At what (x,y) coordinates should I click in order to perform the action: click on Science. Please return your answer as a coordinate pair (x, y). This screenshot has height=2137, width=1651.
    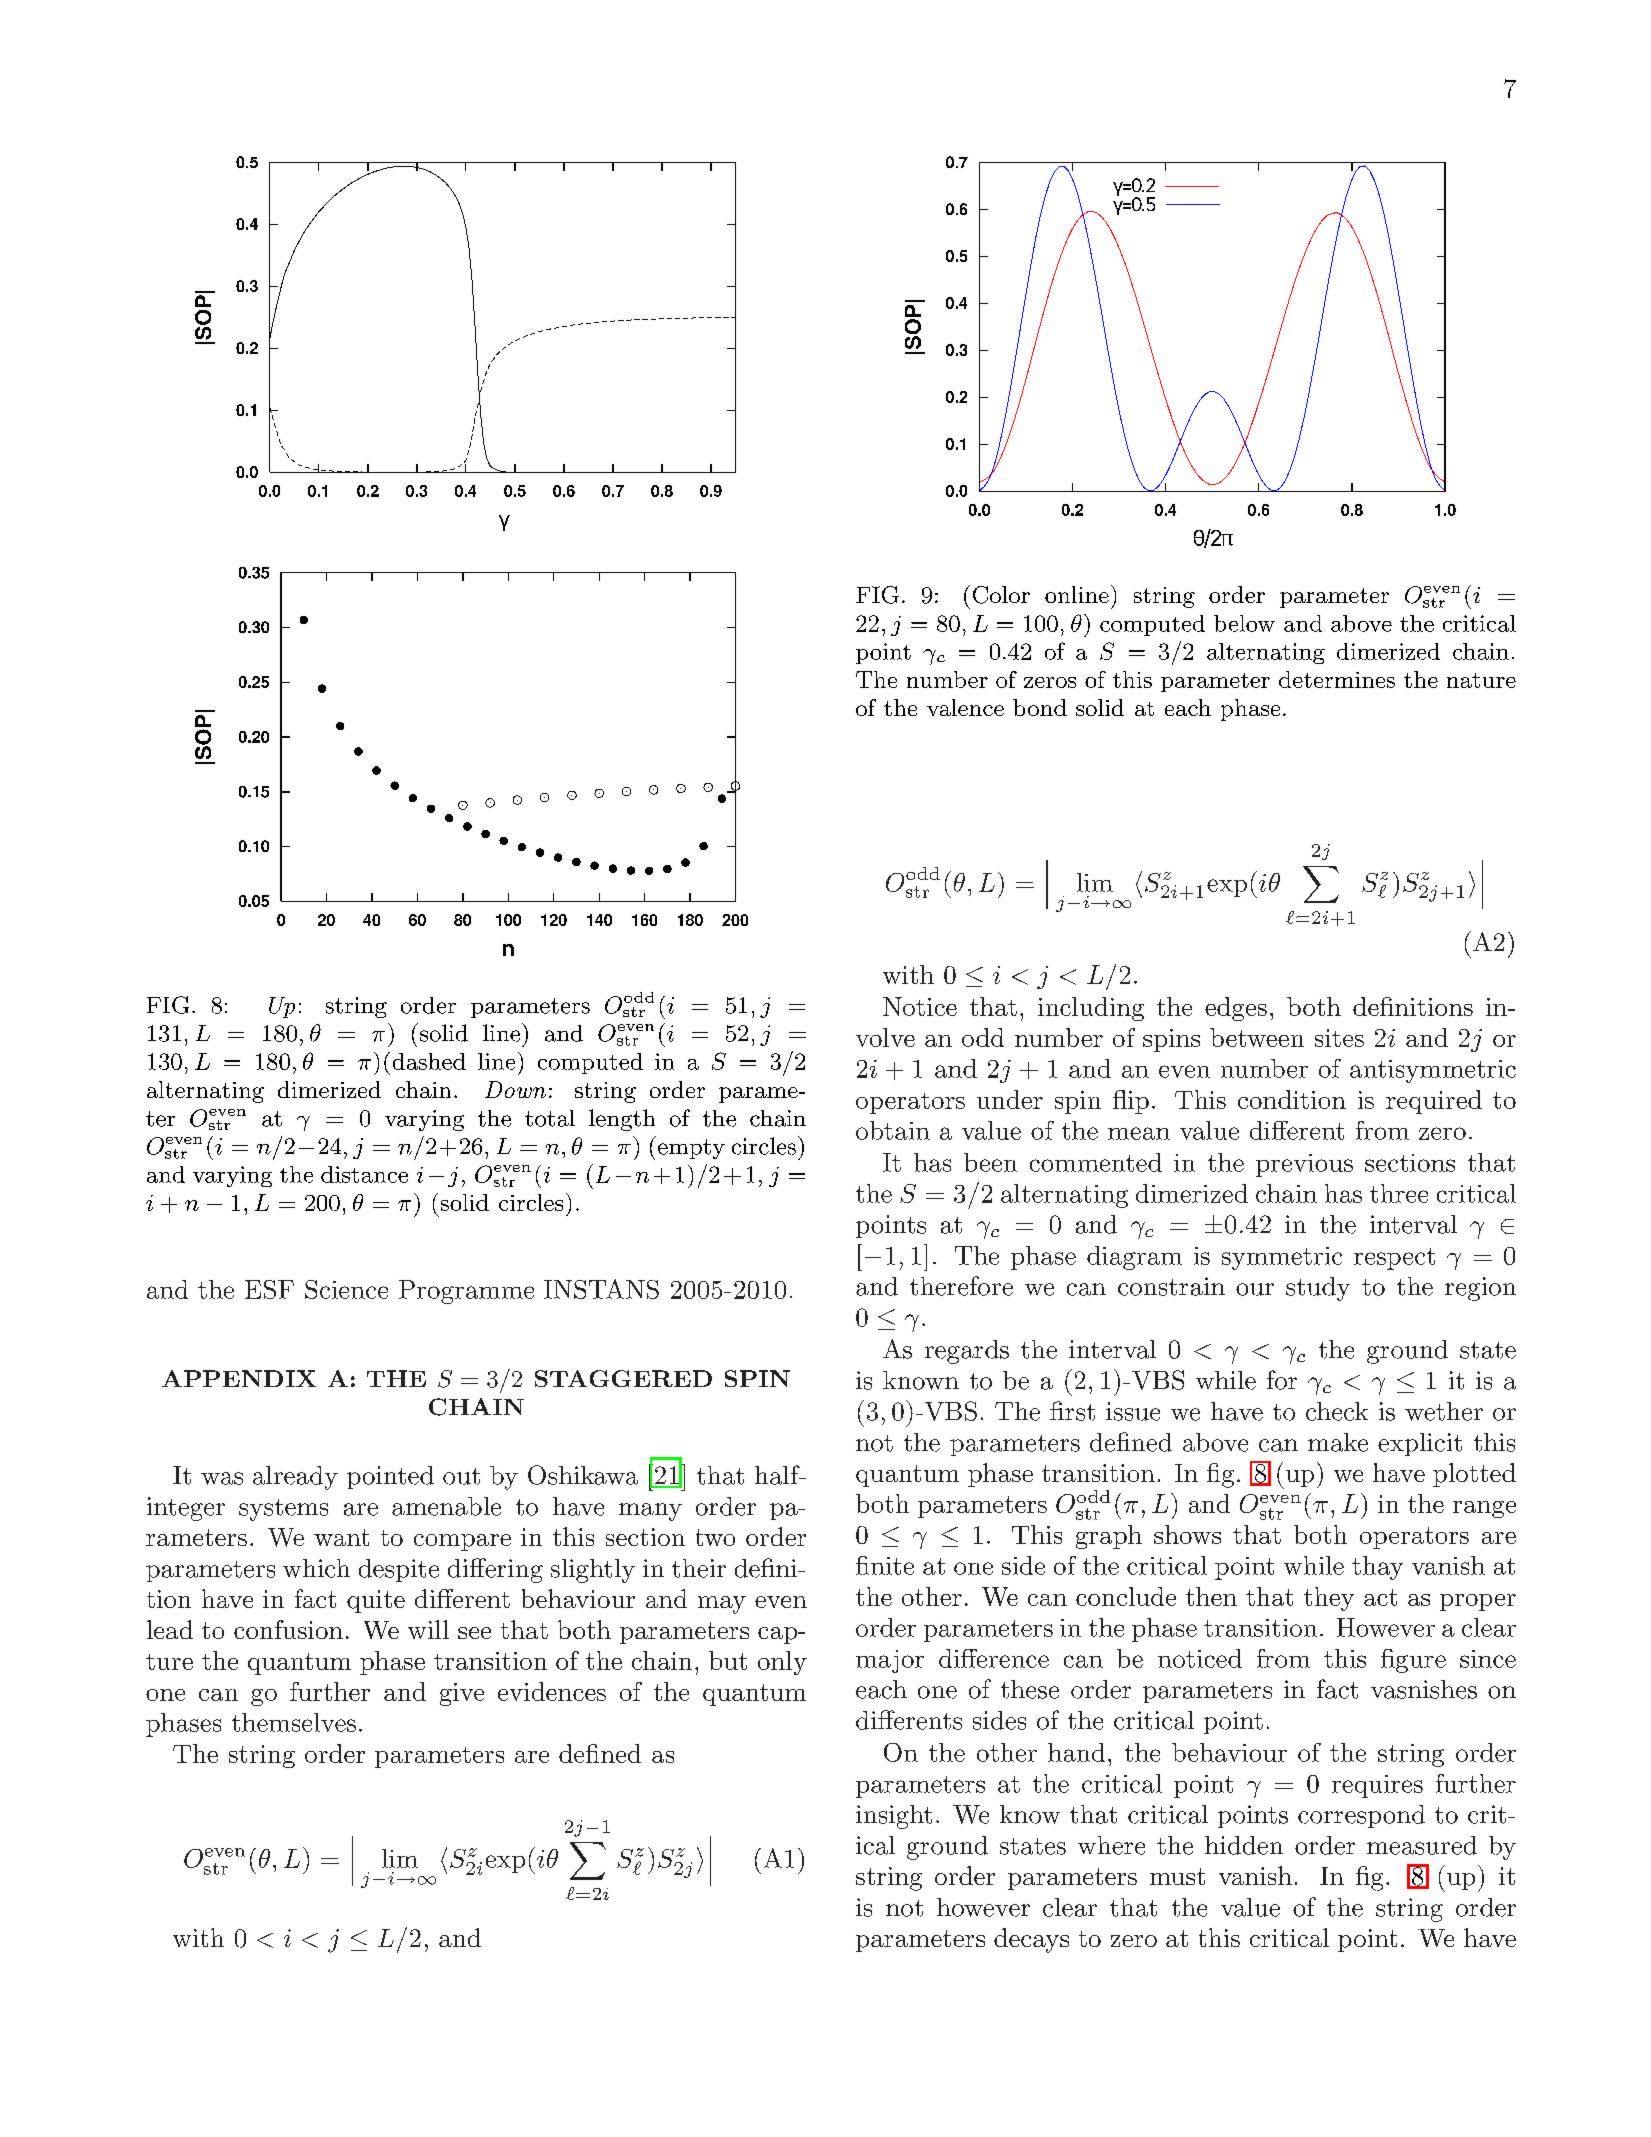
    Looking at the image, I should click on (346, 1289).
